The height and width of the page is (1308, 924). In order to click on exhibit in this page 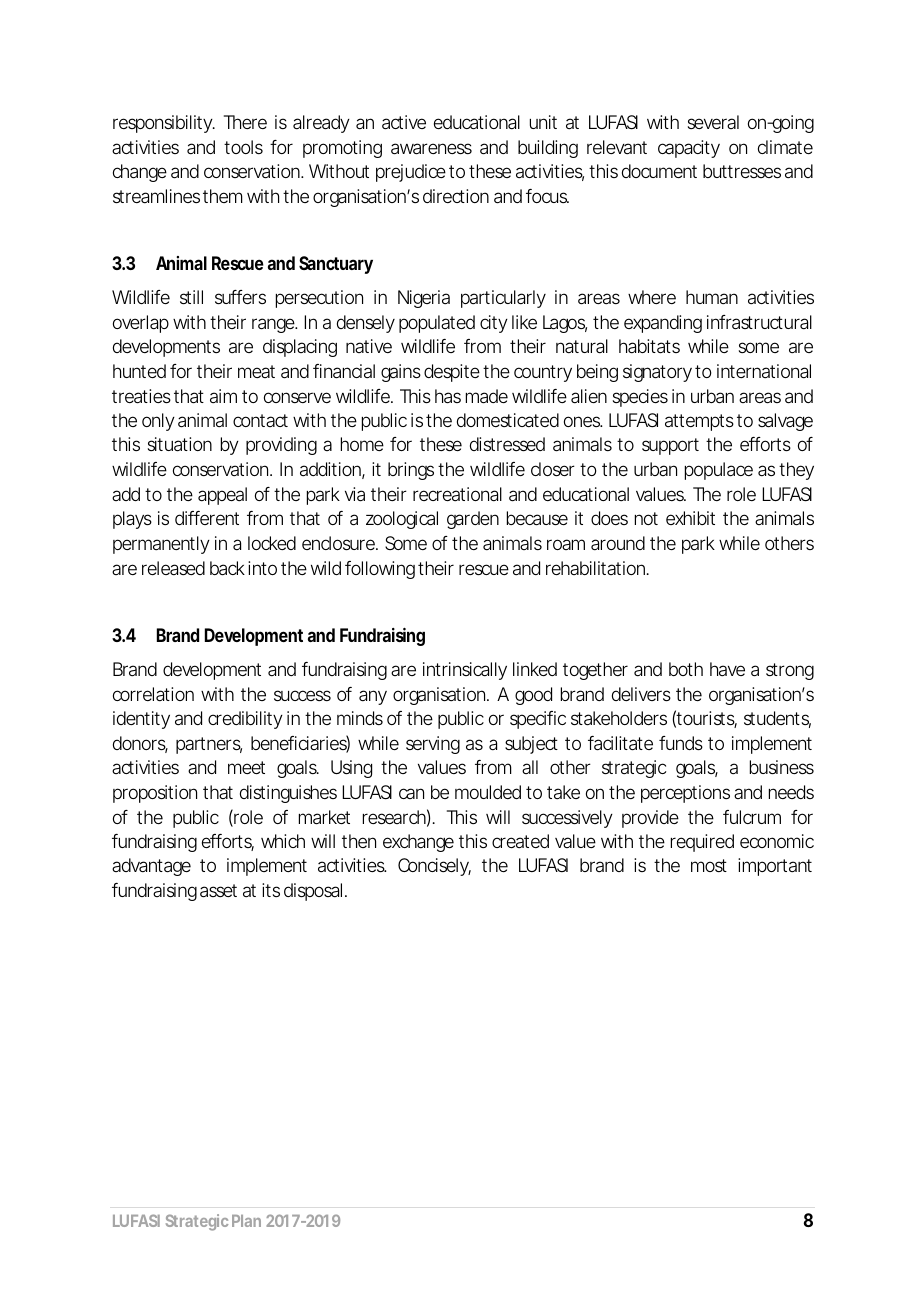, I will do `click(690, 518)`.
